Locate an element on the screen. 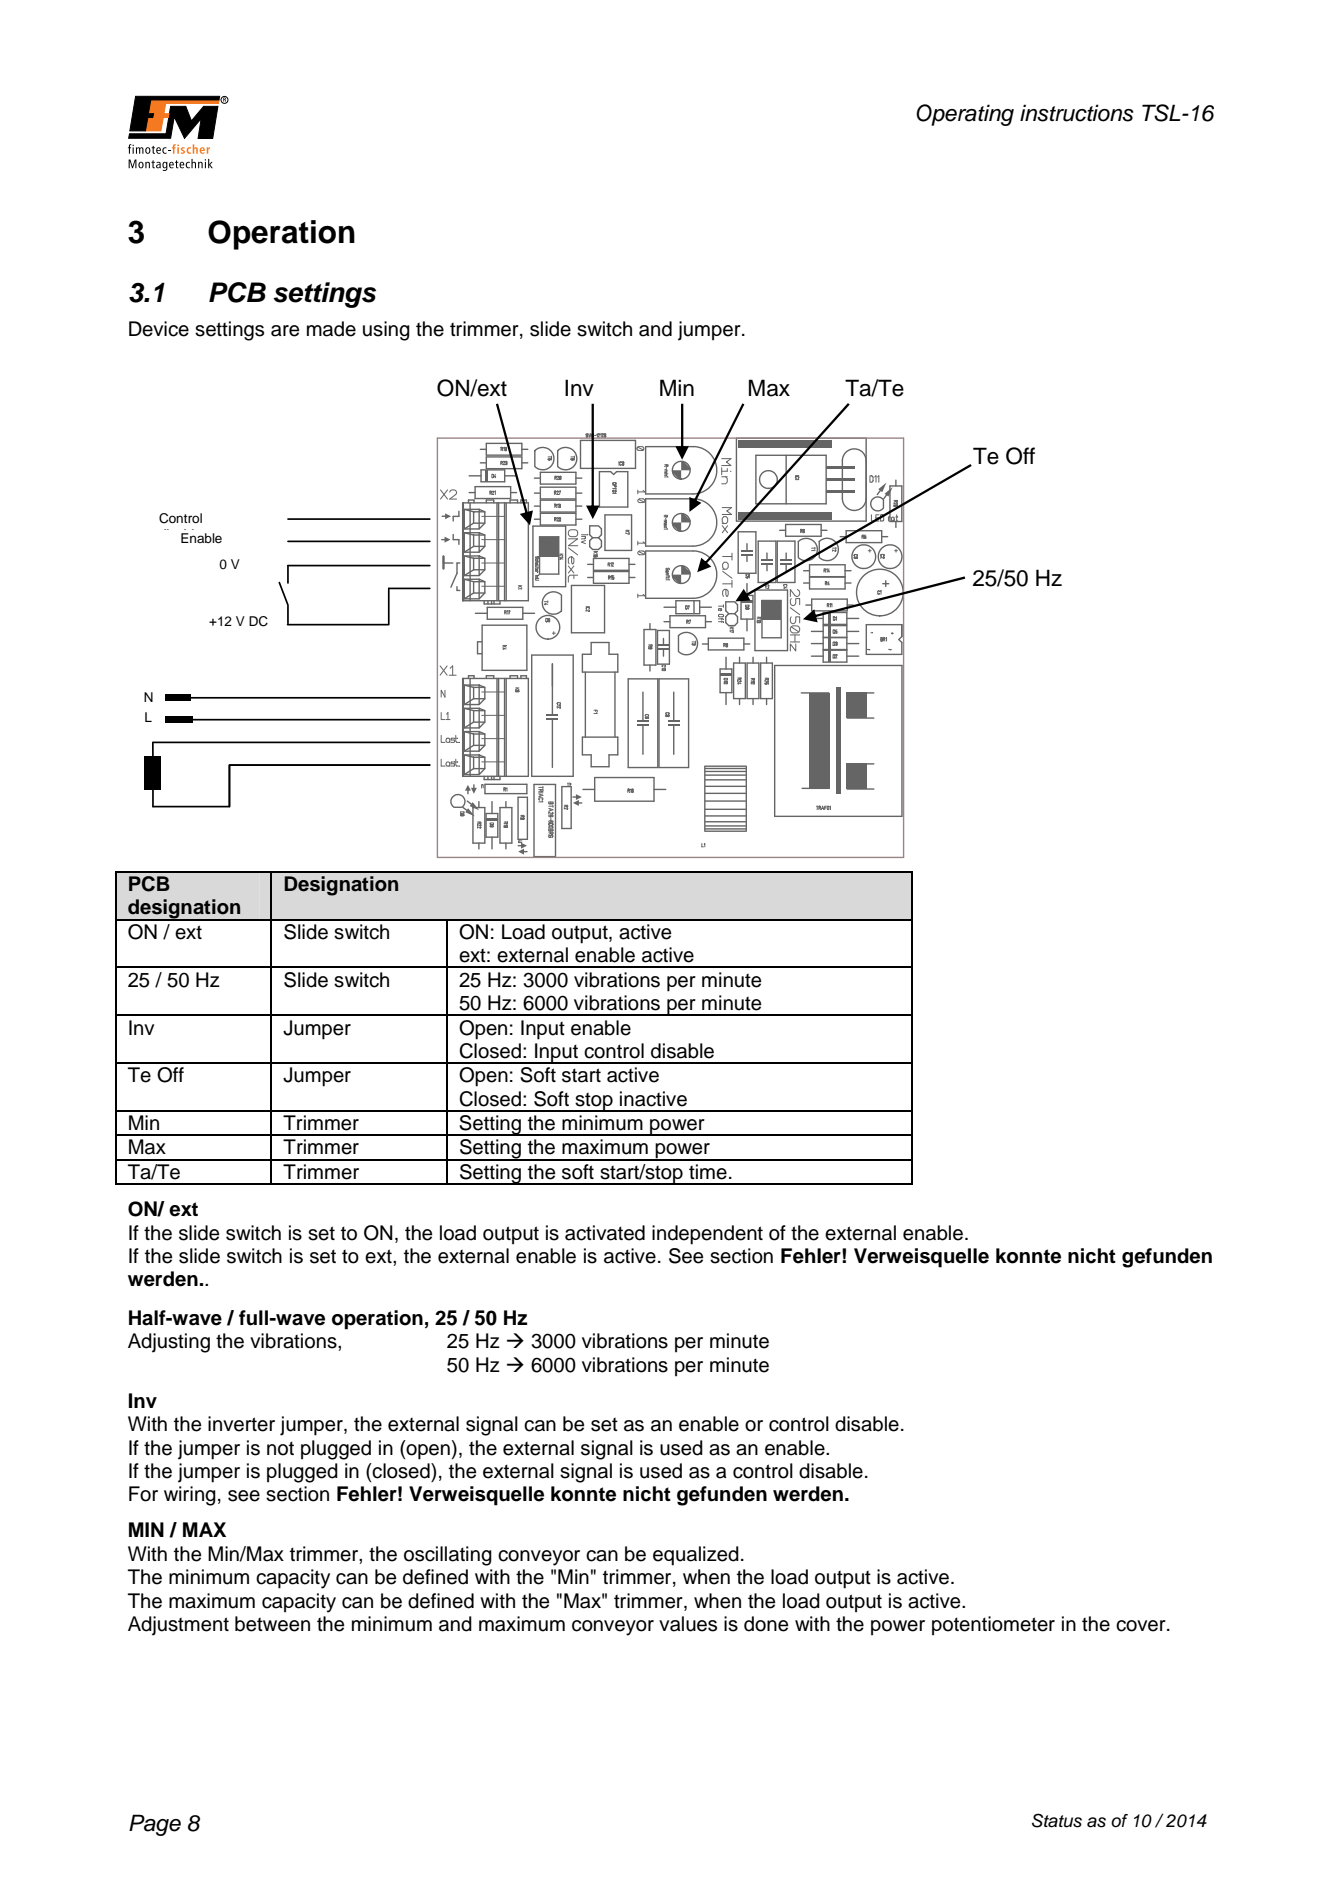  independent is located at coordinates (707, 1235).
